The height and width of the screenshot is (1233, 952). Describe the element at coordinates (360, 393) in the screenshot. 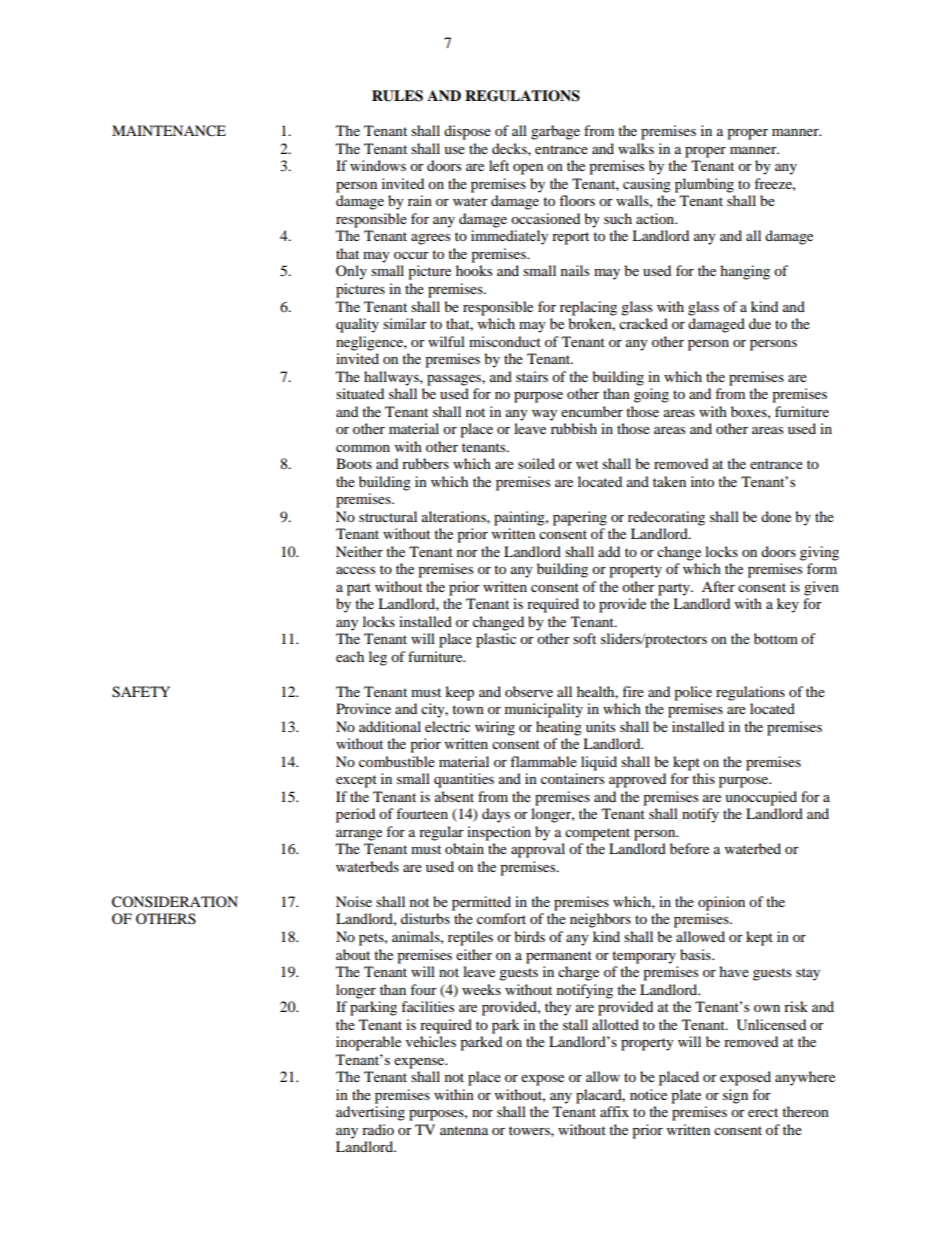

I see `situated` at that location.
